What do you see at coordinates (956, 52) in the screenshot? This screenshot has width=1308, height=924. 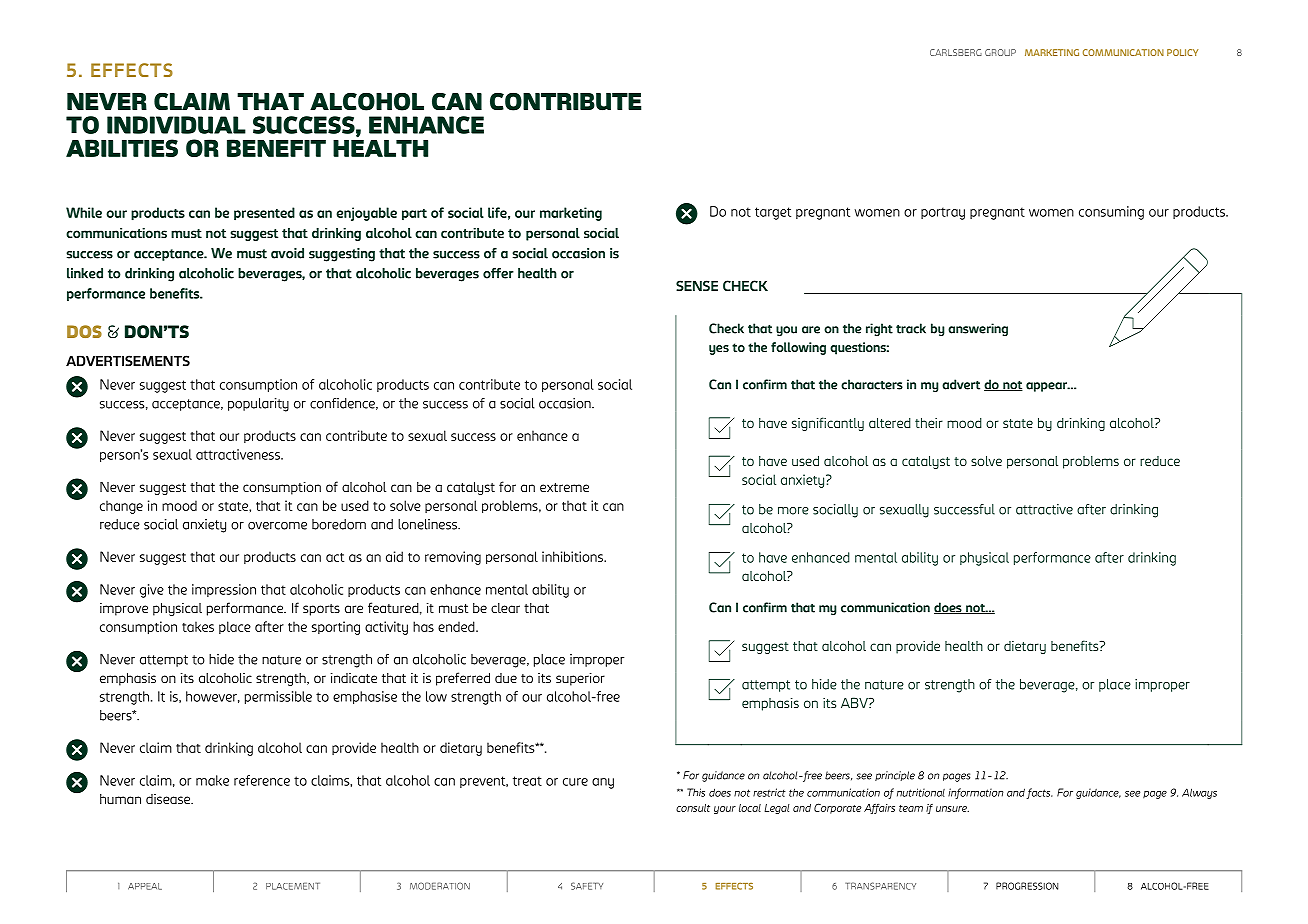 I see `CARLSBERG` at bounding box center [956, 52].
